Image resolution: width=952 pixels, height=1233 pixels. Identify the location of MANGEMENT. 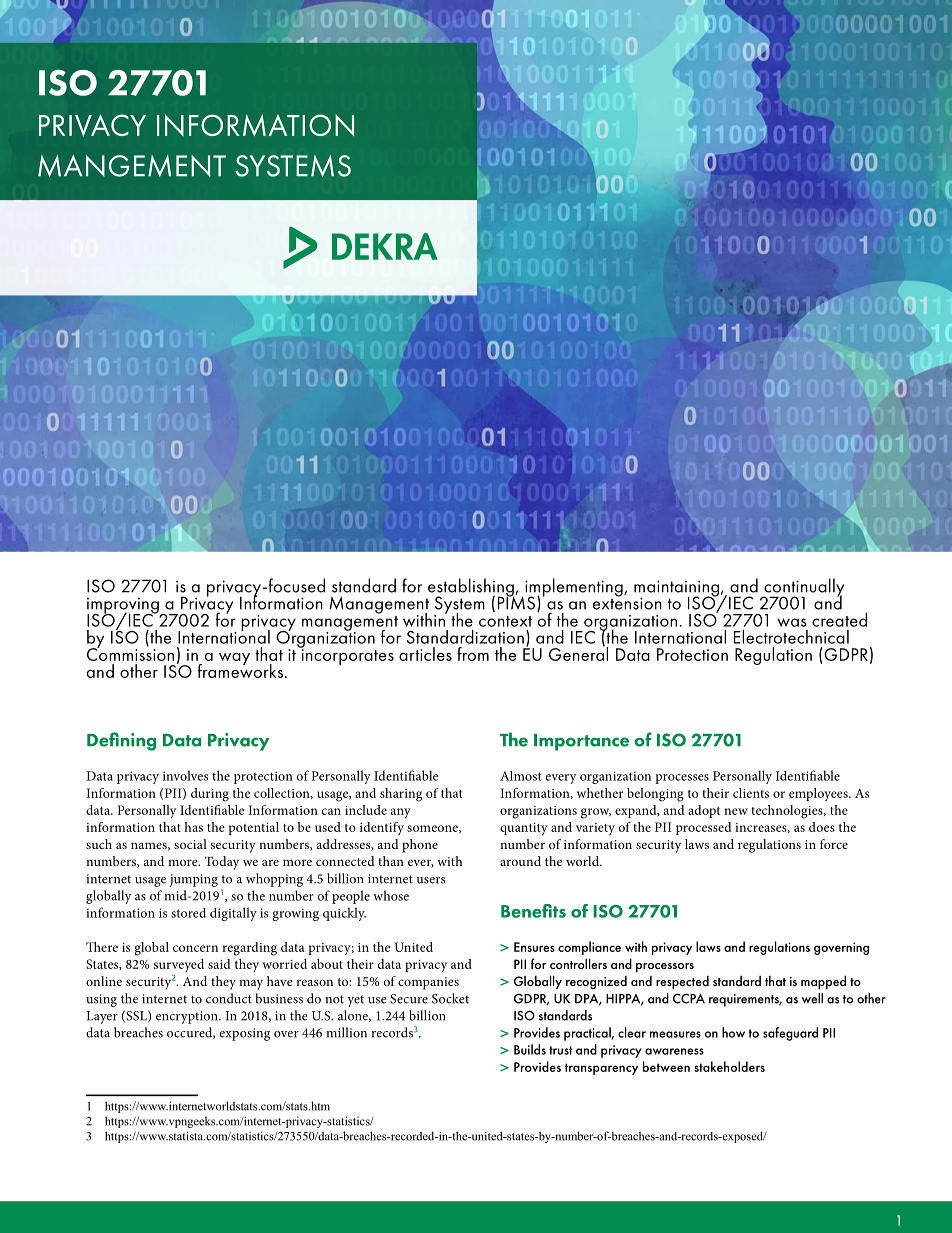
(132, 166).
